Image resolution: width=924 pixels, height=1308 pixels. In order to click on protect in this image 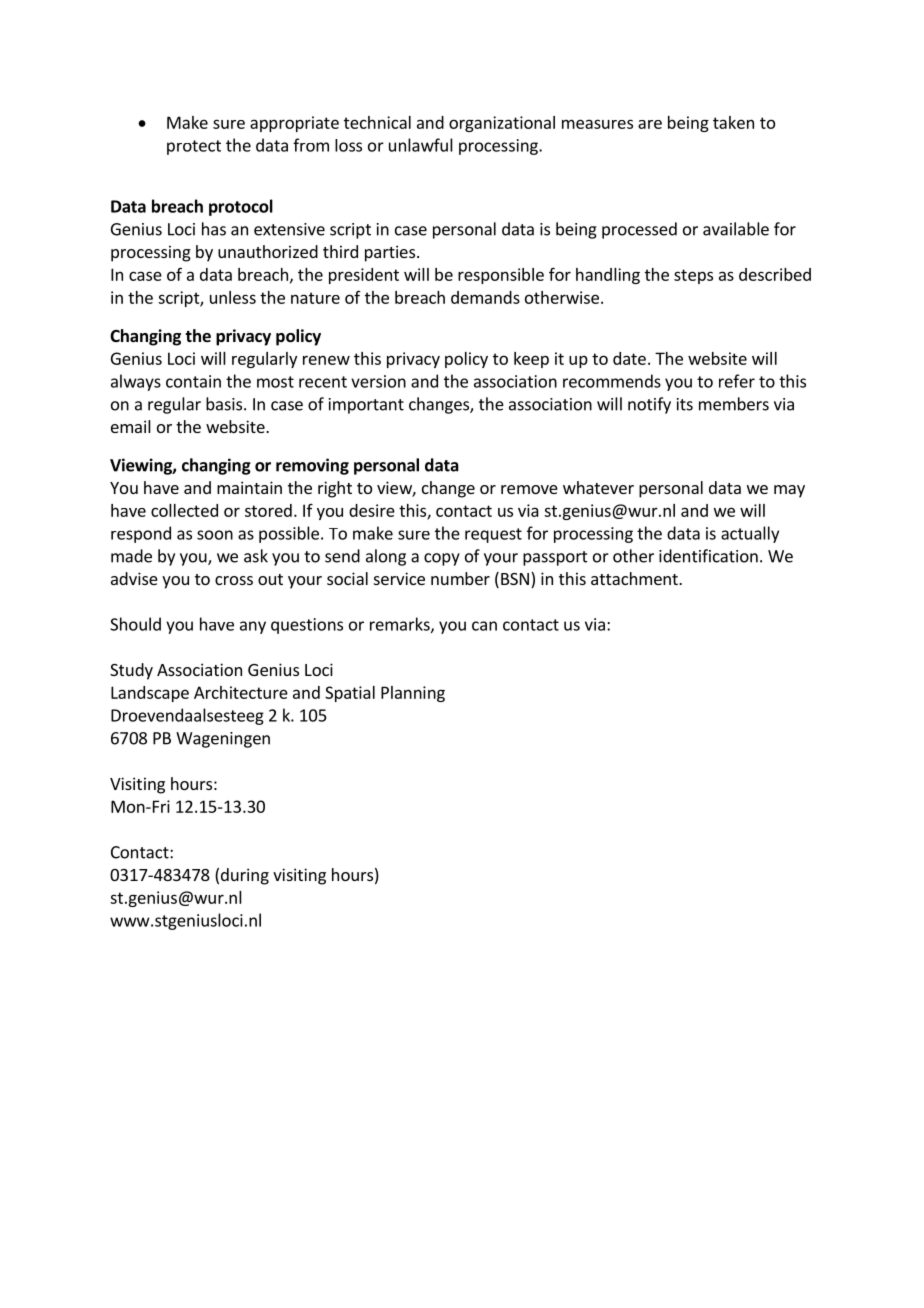, I will do `click(194, 147)`.
